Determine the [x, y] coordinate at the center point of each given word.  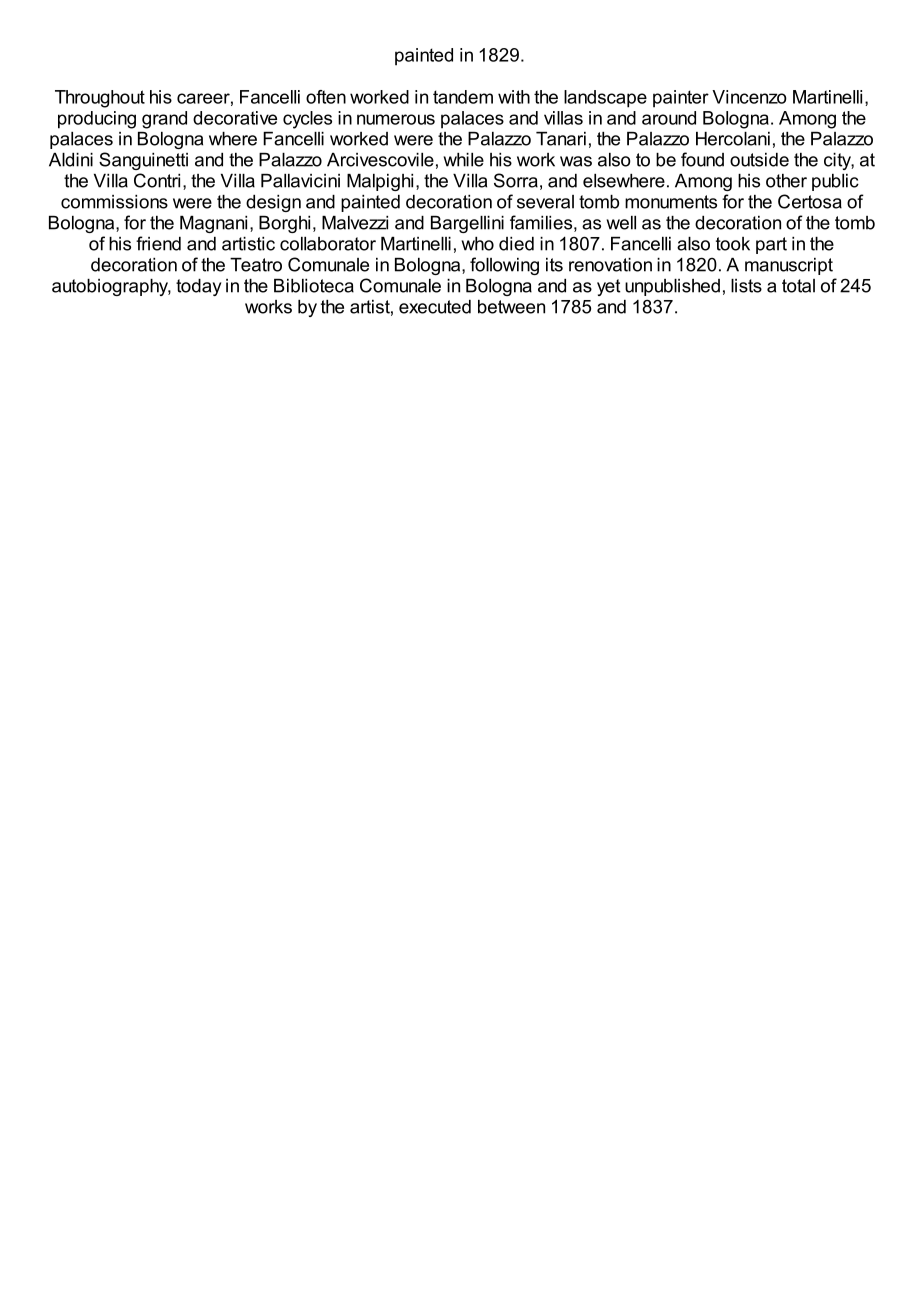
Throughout [100, 99]
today [198, 287]
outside [759, 160]
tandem [463, 97]
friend [158, 243]
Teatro [256, 265]
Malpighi [380, 182]
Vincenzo [749, 97]
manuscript [789, 266]
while [463, 160]
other [786, 181]
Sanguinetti [143, 161]
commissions [114, 202]
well [621, 223]
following [504, 266]
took [733, 244]
